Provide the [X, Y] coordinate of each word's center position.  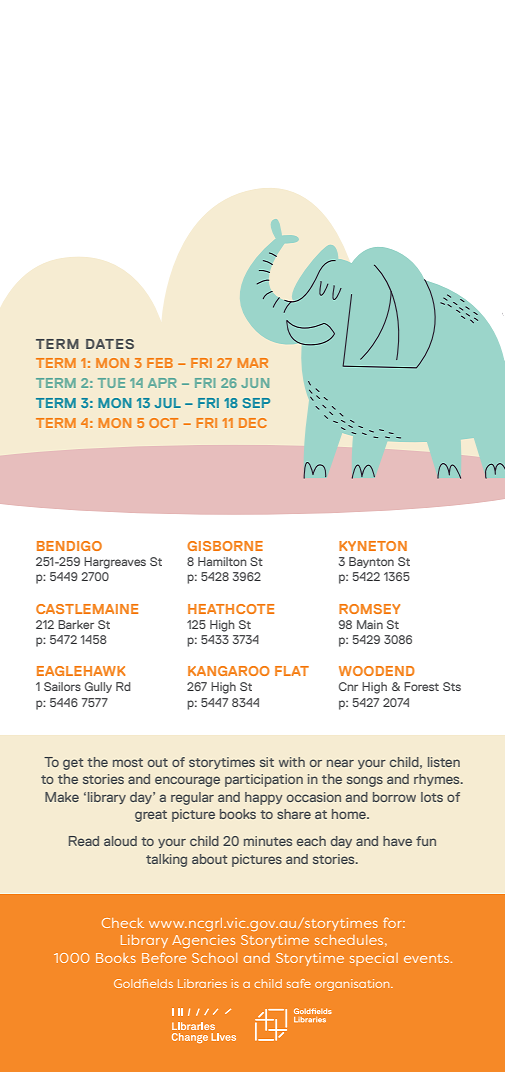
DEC [253, 423]
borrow [394, 797]
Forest [421, 686]
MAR [253, 363]
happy [263, 798]
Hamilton [222, 561]
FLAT [292, 671]
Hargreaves [115, 563]
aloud [120, 841]
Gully [98, 687]
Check [123, 923]
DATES [110, 344]
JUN [255, 383]
